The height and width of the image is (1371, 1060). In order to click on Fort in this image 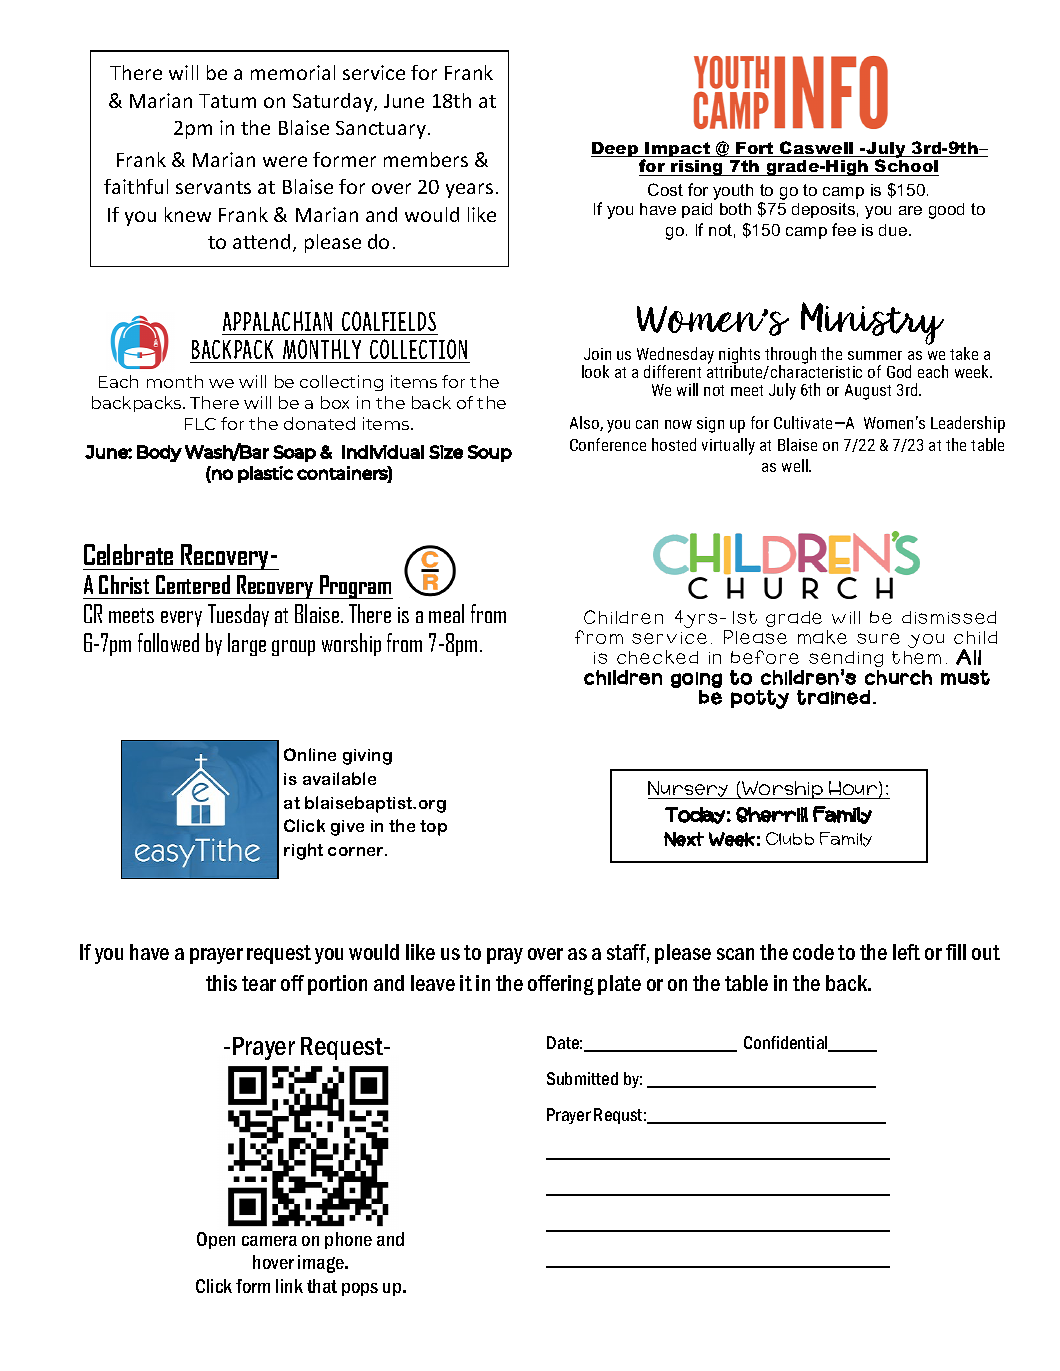, I will do `click(755, 149)`.
